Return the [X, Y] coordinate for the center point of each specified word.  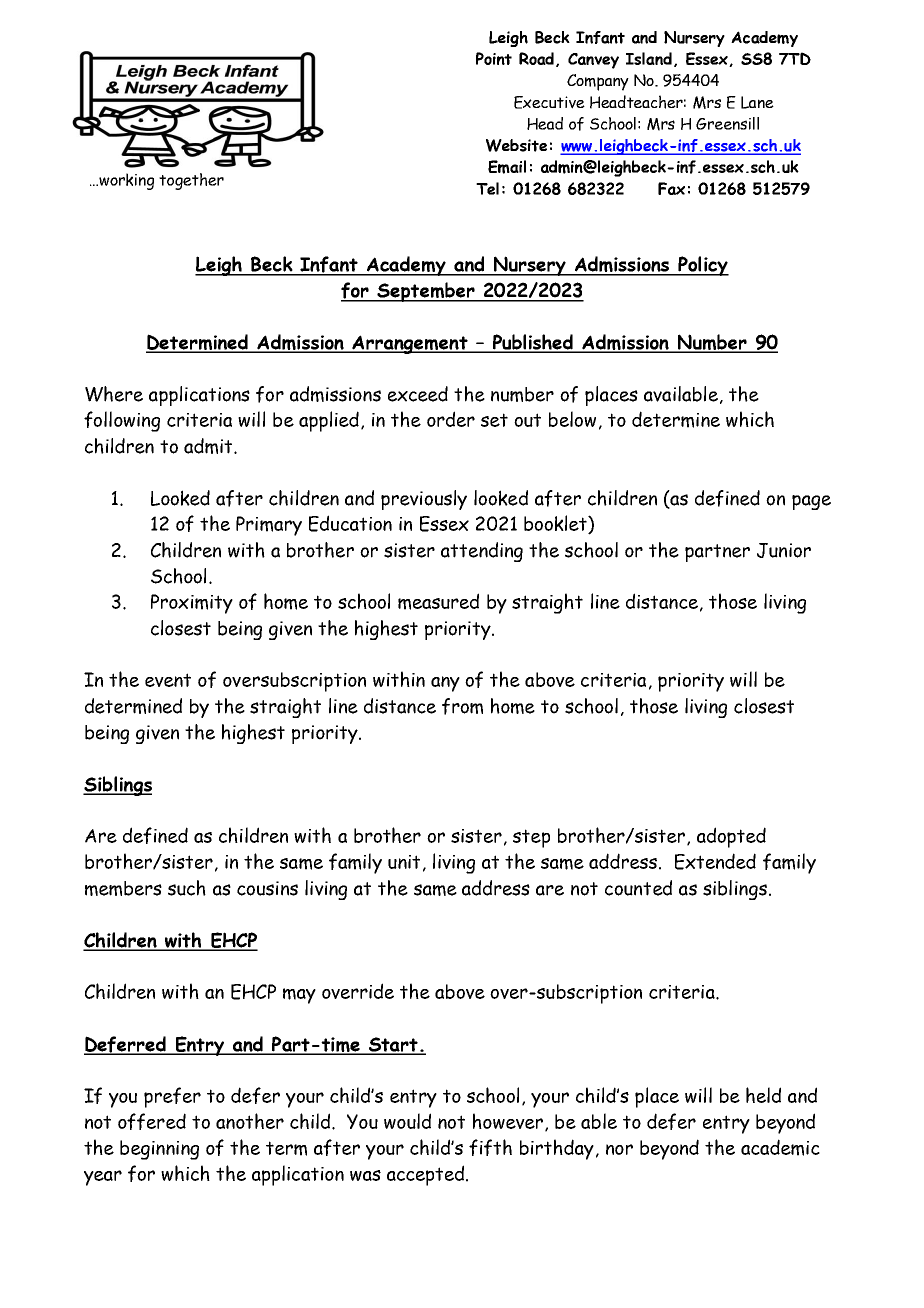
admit [209, 446]
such [187, 888]
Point [494, 58]
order [451, 419]
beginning [159, 1150]
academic [780, 1147]
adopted [731, 837]
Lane [757, 102]
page [811, 502]
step [531, 838]
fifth [490, 1147]
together [191, 181]
